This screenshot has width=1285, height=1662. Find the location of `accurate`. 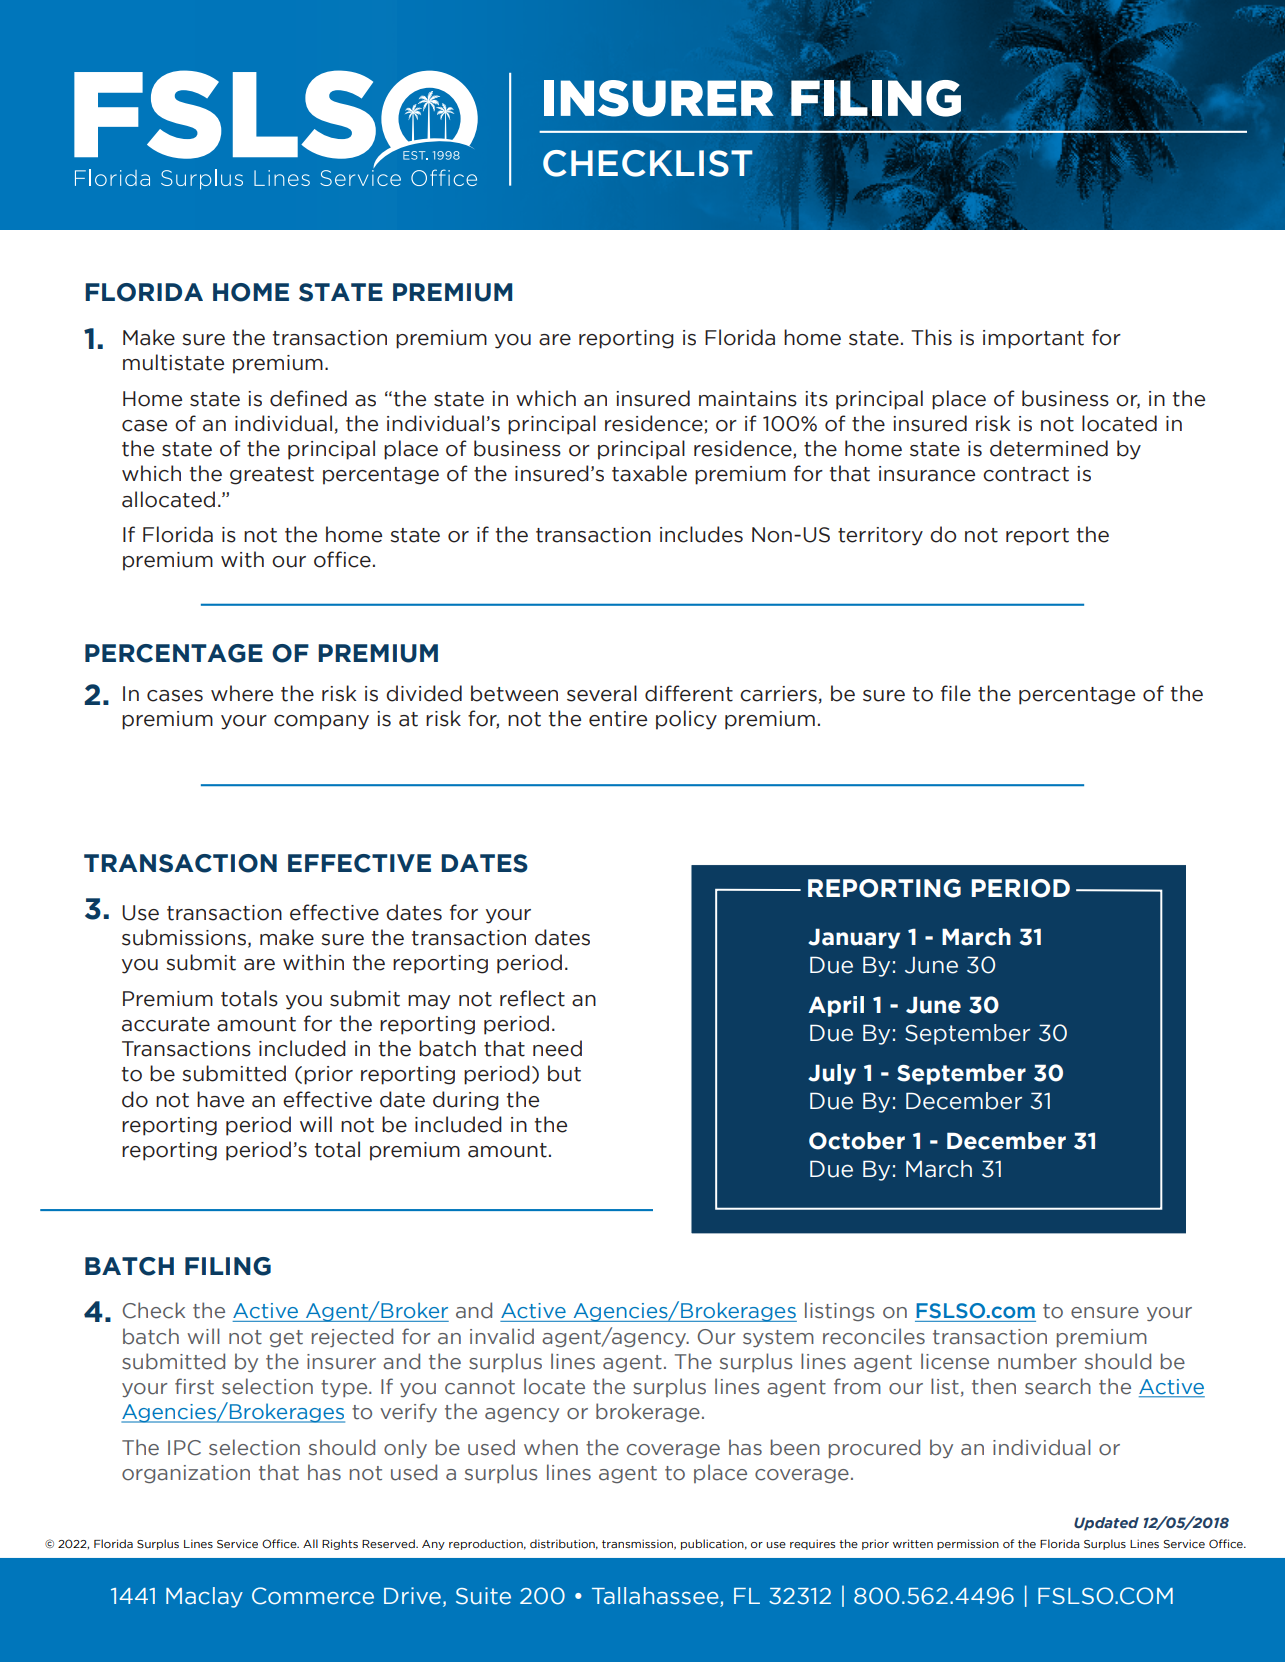

accurate is located at coordinates (166, 1024).
